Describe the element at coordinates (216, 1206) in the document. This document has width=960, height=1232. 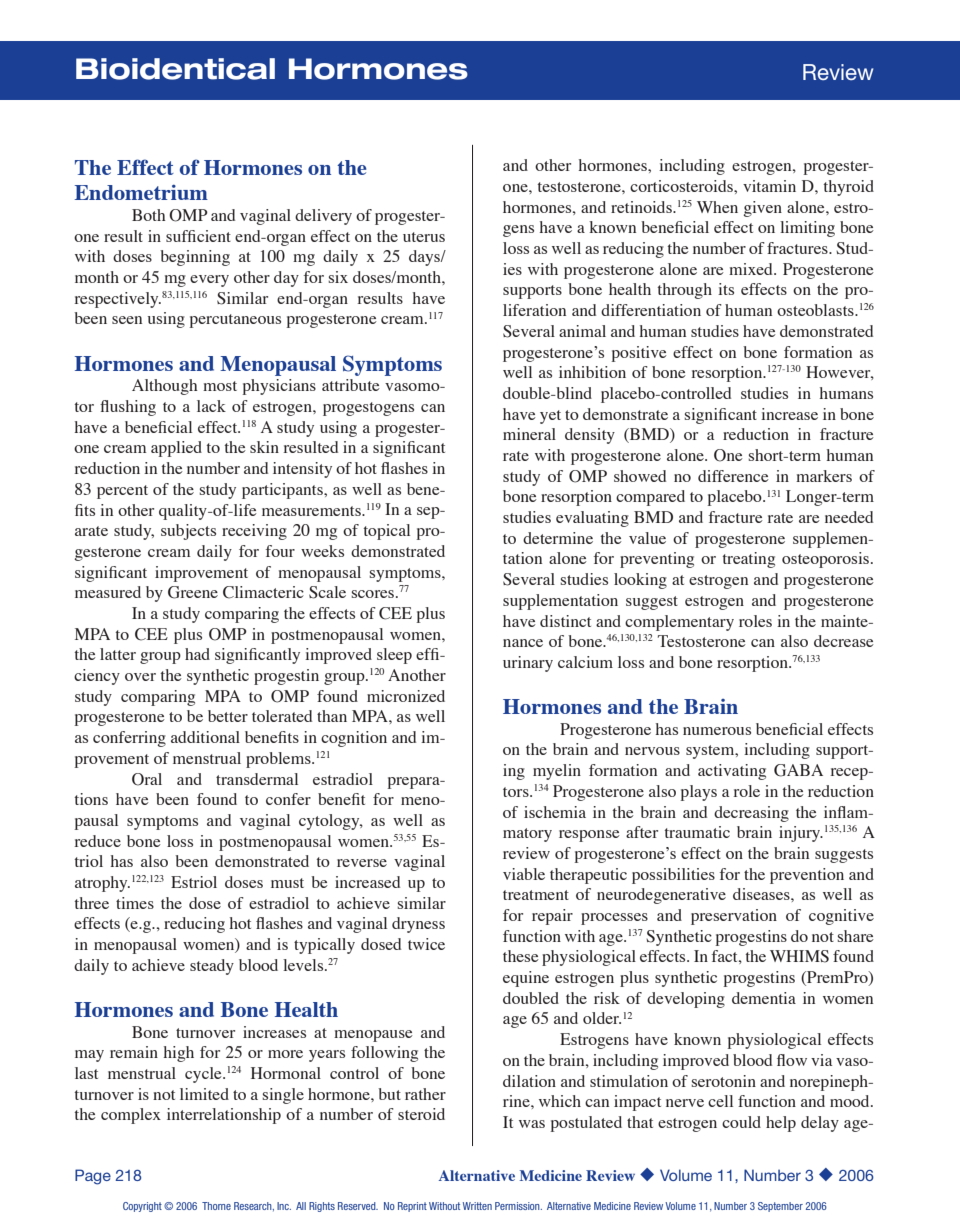
I see `Thorne` at that location.
